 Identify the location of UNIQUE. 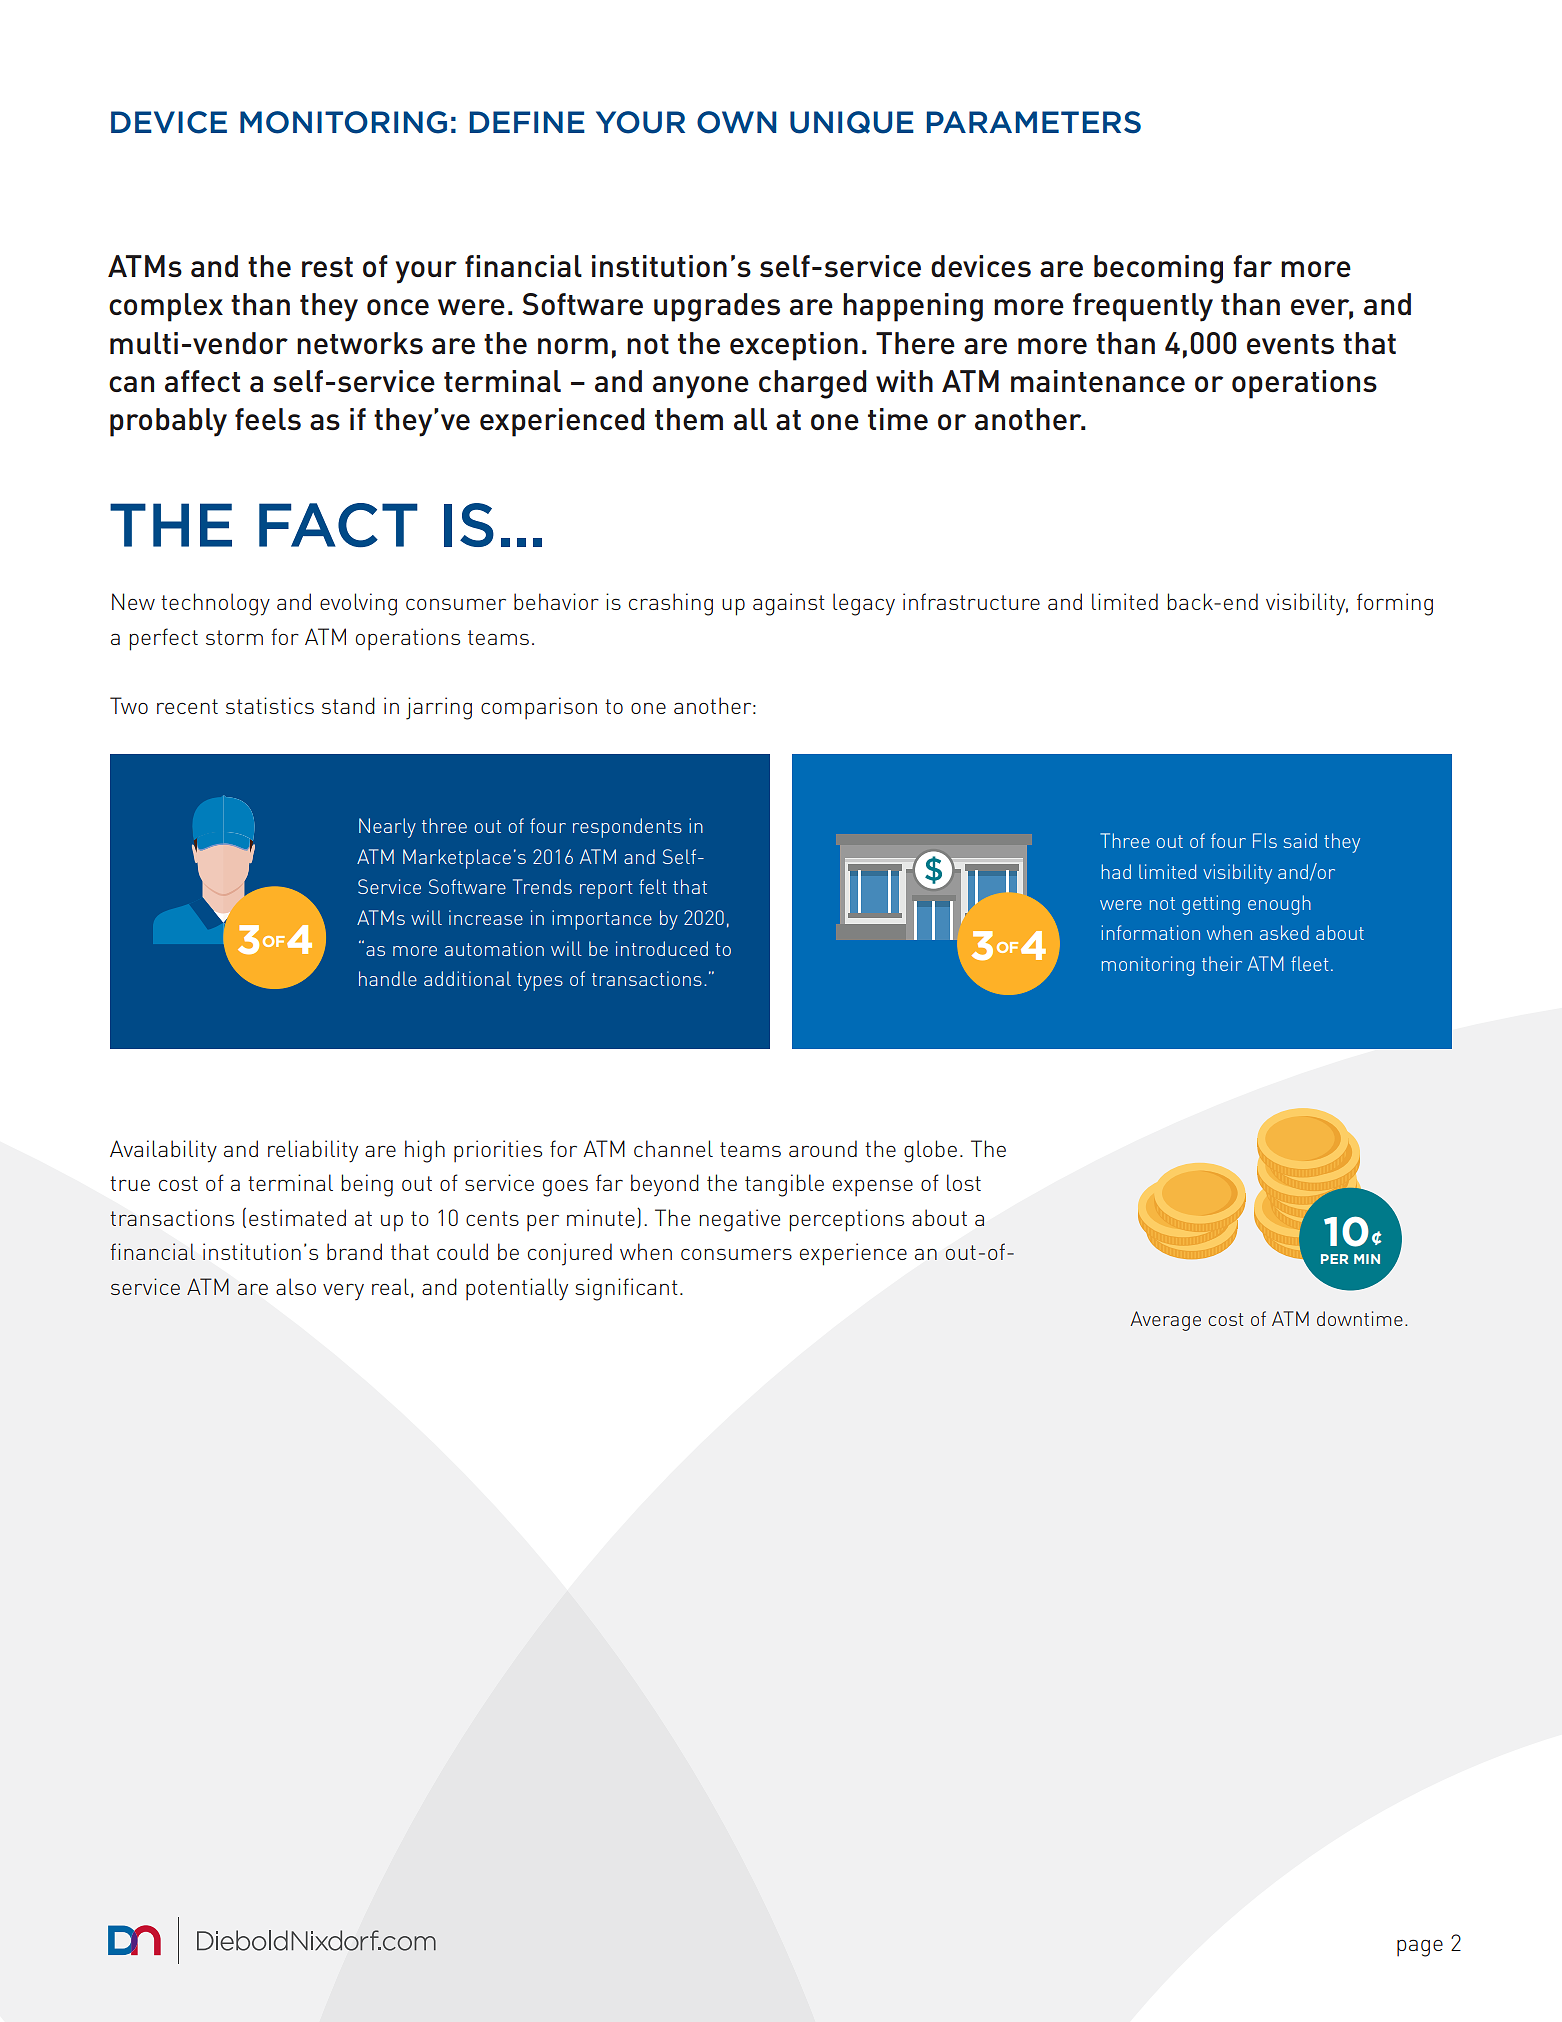
(852, 122).
